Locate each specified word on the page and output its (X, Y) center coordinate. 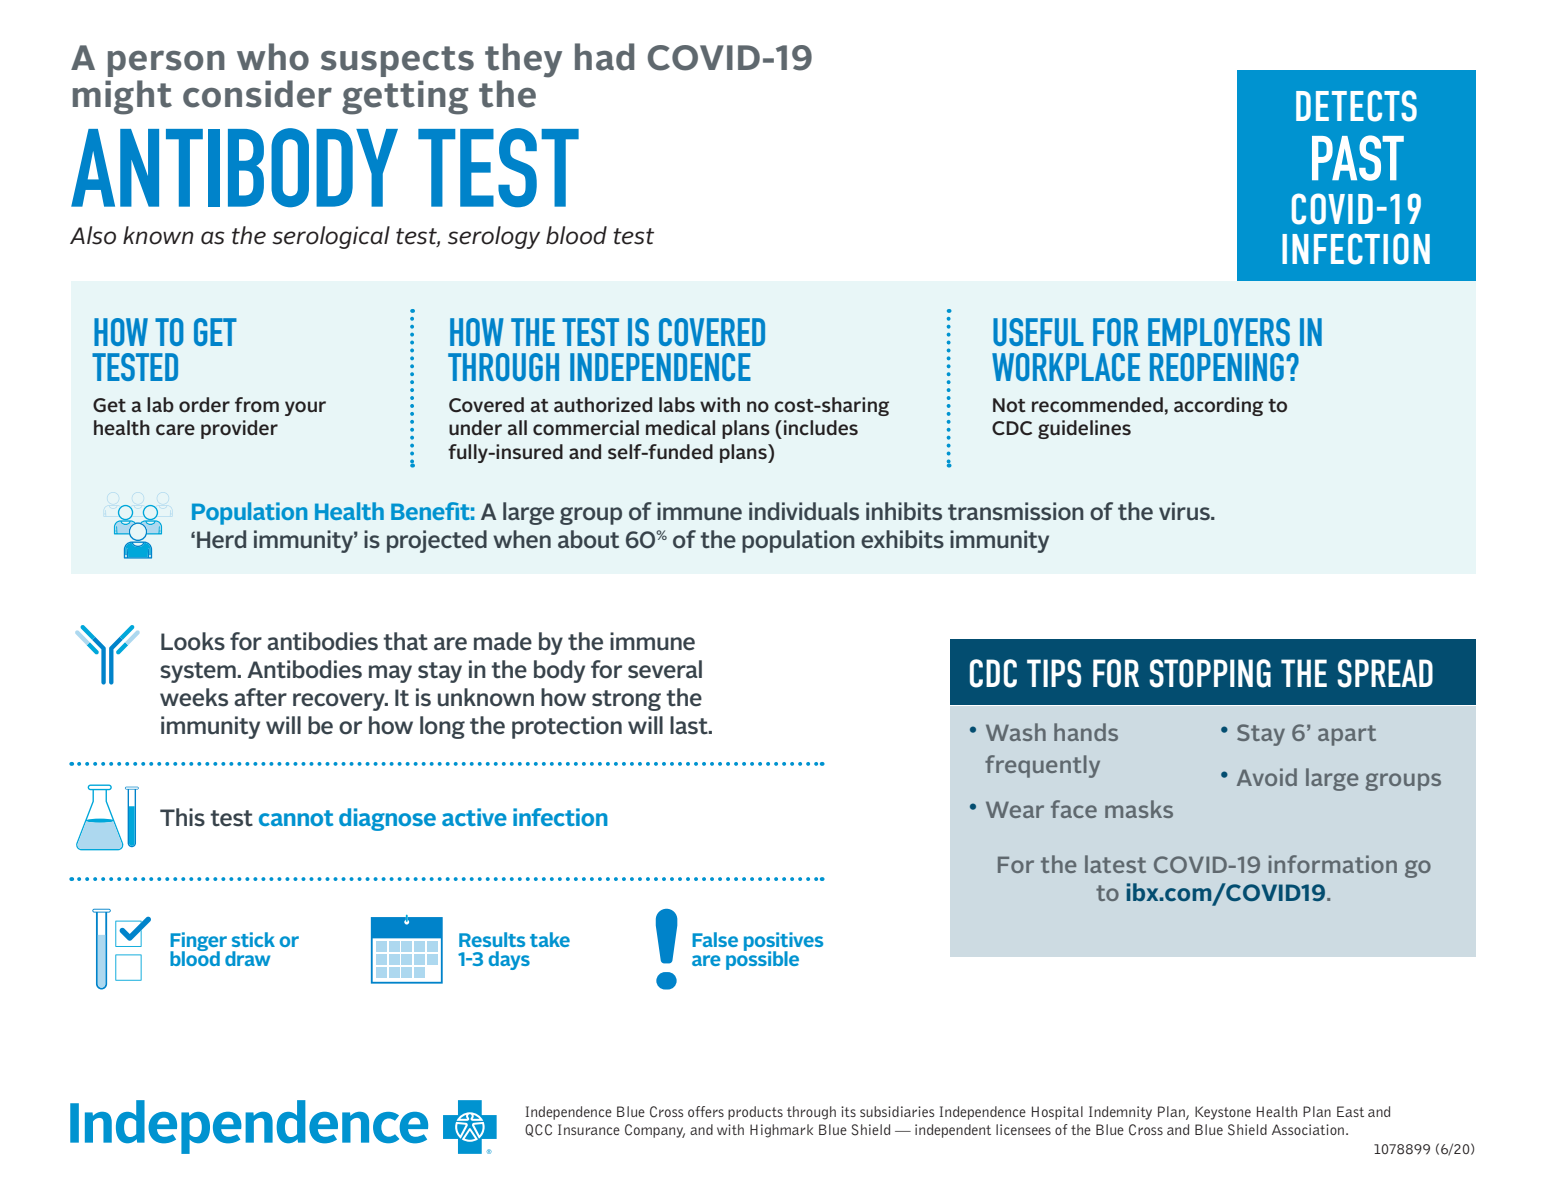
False (715, 939)
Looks (193, 641)
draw (247, 958)
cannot (296, 818)
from (257, 404)
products (755, 1113)
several (665, 669)
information (1333, 864)
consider (257, 94)
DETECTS (1356, 106)
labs (677, 404)
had (604, 57)
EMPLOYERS (1219, 332)
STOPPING (1210, 673)
